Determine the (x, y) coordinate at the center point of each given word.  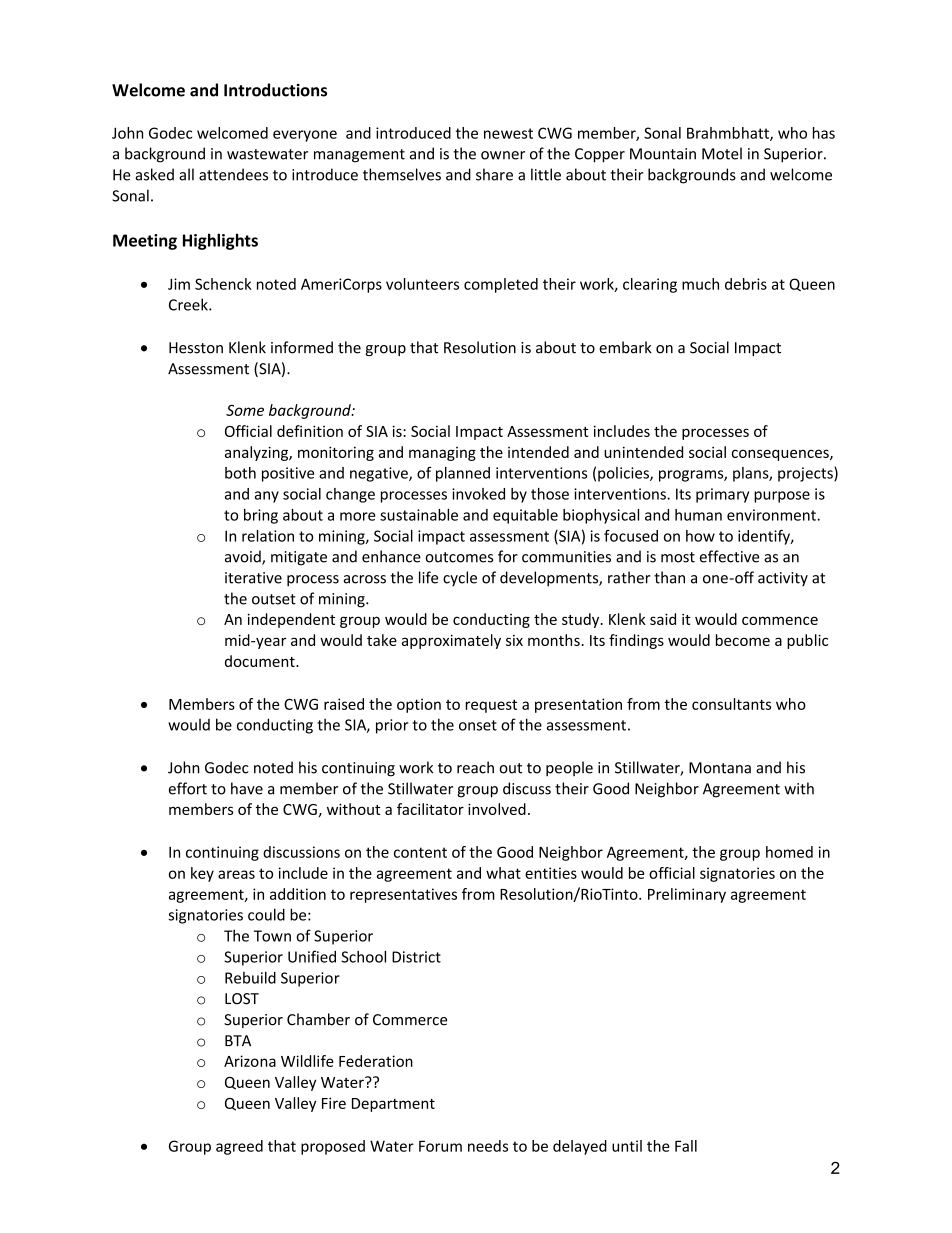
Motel (722, 153)
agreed (239, 1147)
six (514, 640)
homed (789, 852)
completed (501, 285)
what (503, 873)
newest (508, 133)
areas (236, 874)
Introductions (275, 90)
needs (488, 1146)
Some (245, 410)
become (743, 640)
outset (274, 599)
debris (746, 284)
